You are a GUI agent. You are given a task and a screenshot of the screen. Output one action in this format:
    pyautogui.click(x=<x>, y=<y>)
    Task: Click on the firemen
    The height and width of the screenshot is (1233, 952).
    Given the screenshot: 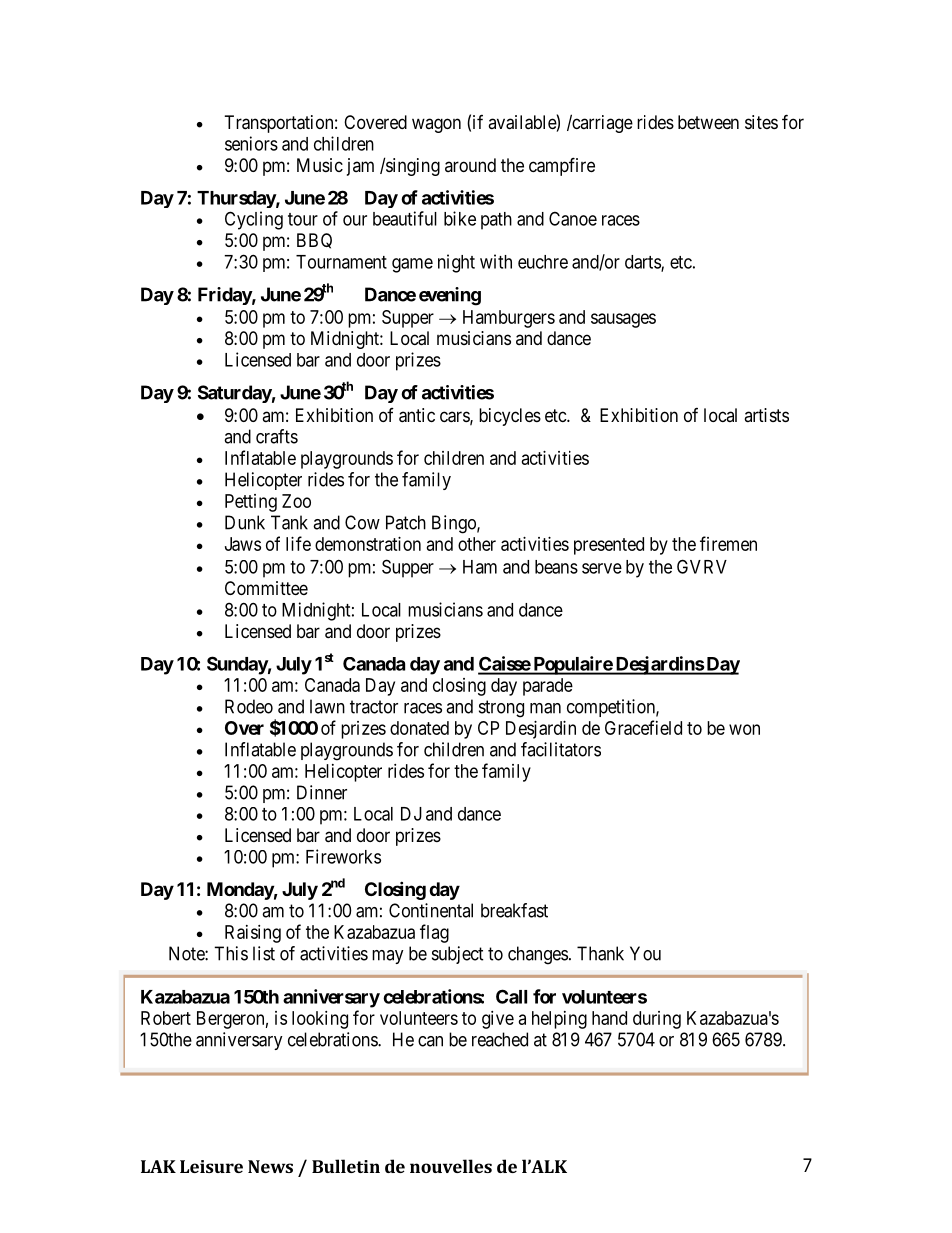 What is the action you would take?
    pyautogui.click(x=728, y=543)
